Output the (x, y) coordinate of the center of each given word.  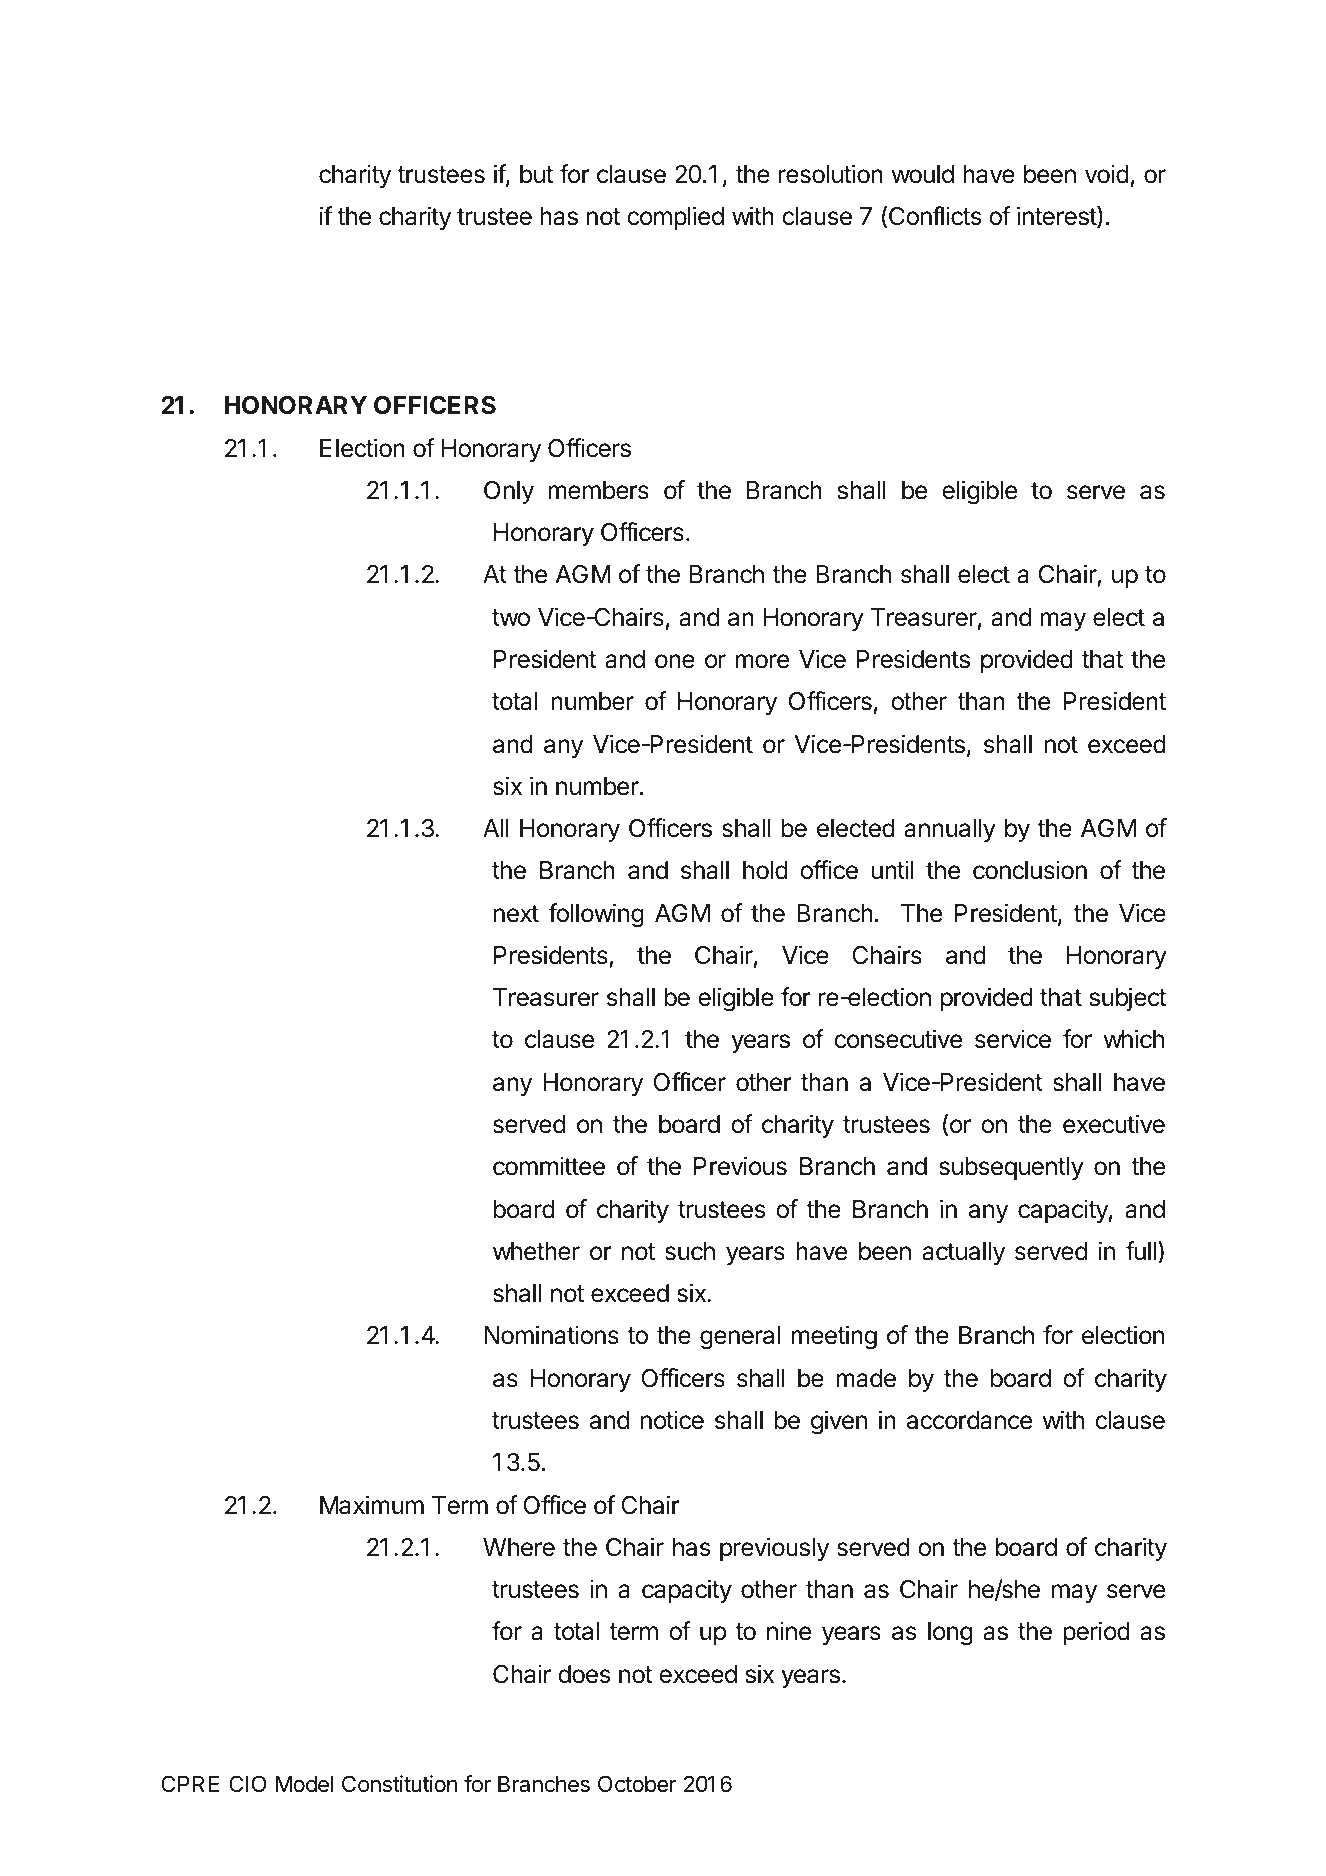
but (536, 174)
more (762, 661)
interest (1057, 217)
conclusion (1030, 870)
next (516, 914)
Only (509, 492)
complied (675, 218)
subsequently (1011, 1168)
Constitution (399, 1784)
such (690, 1251)
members (598, 490)
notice (672, 1420)
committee (549, 1166)
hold (765, 870)
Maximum (372, 1505)
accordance (969, 1420)
